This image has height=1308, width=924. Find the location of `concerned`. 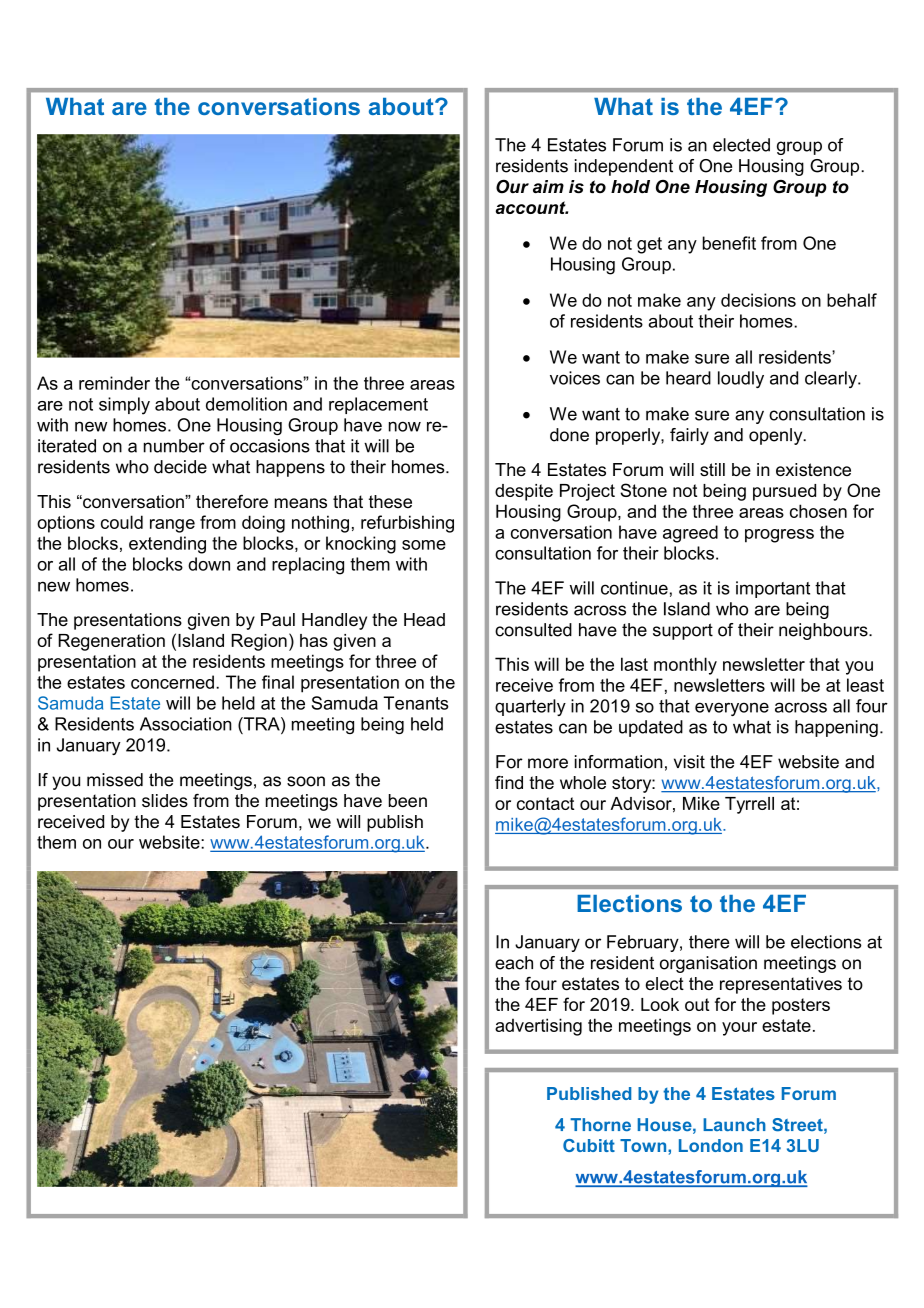

concerned is located at coordinates (172, 682).
